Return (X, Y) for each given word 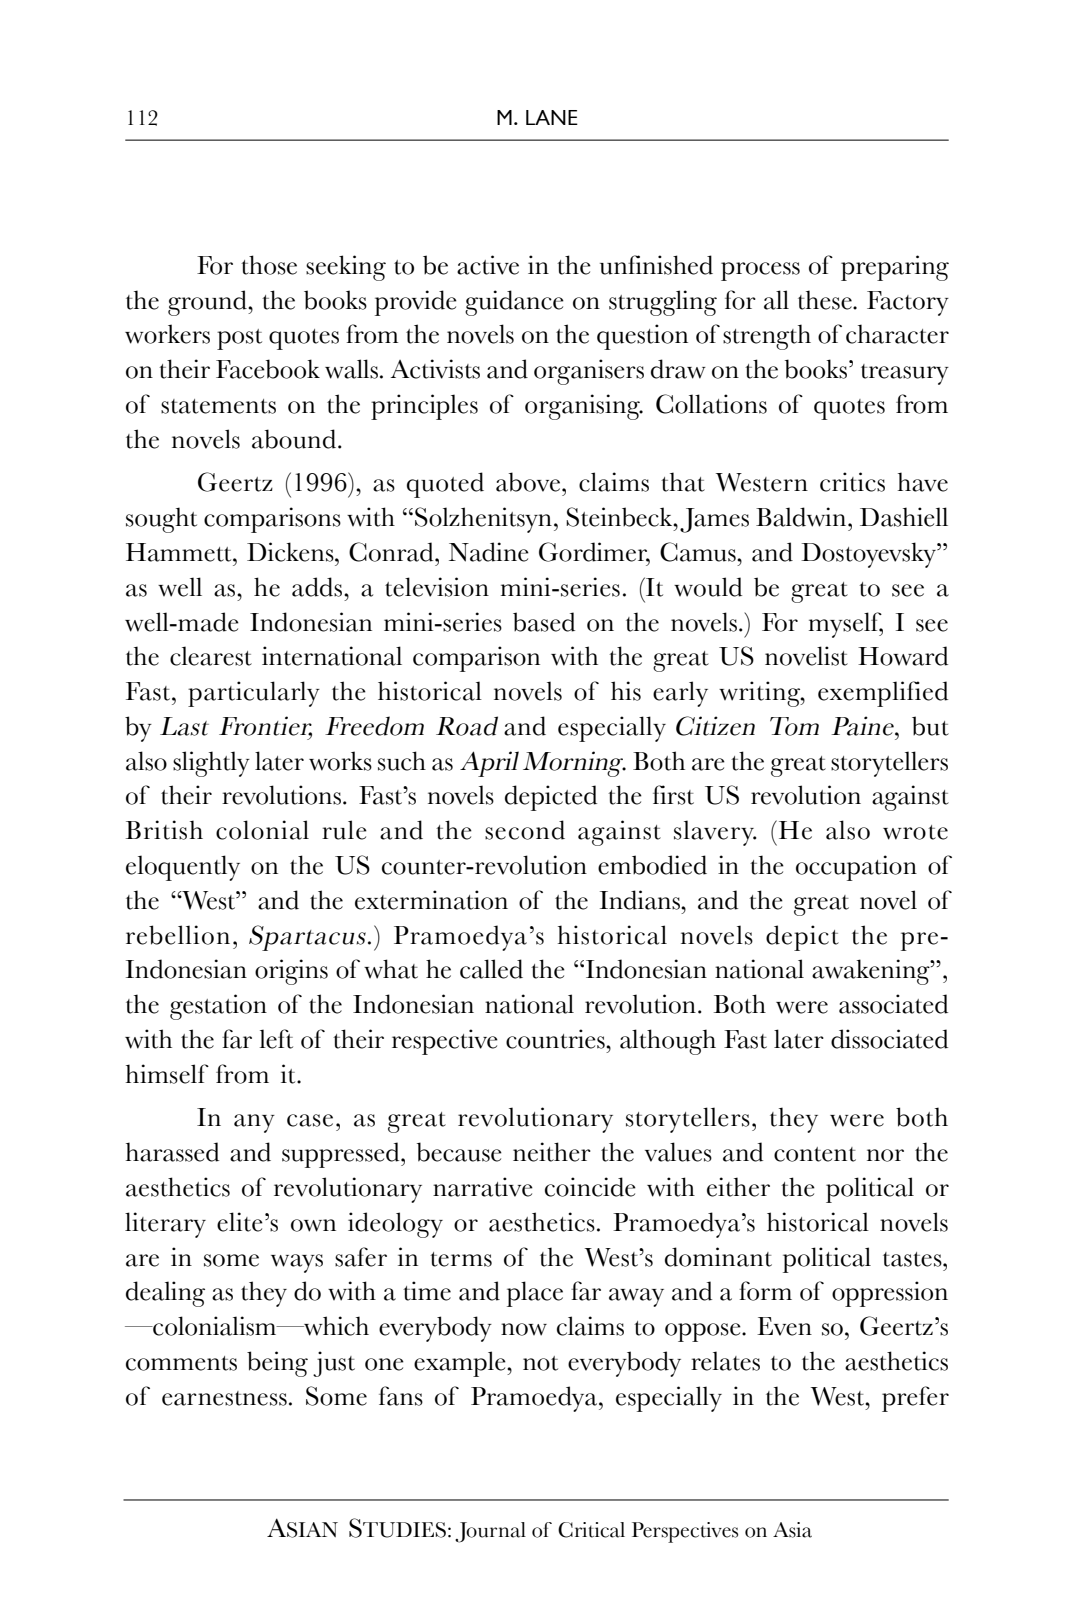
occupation (856, 868)
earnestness (224, 1398)
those (269, 265)
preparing (895, 268)
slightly (211, 764)
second (525, 830)
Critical (591, 1530)
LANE (552, 117)
